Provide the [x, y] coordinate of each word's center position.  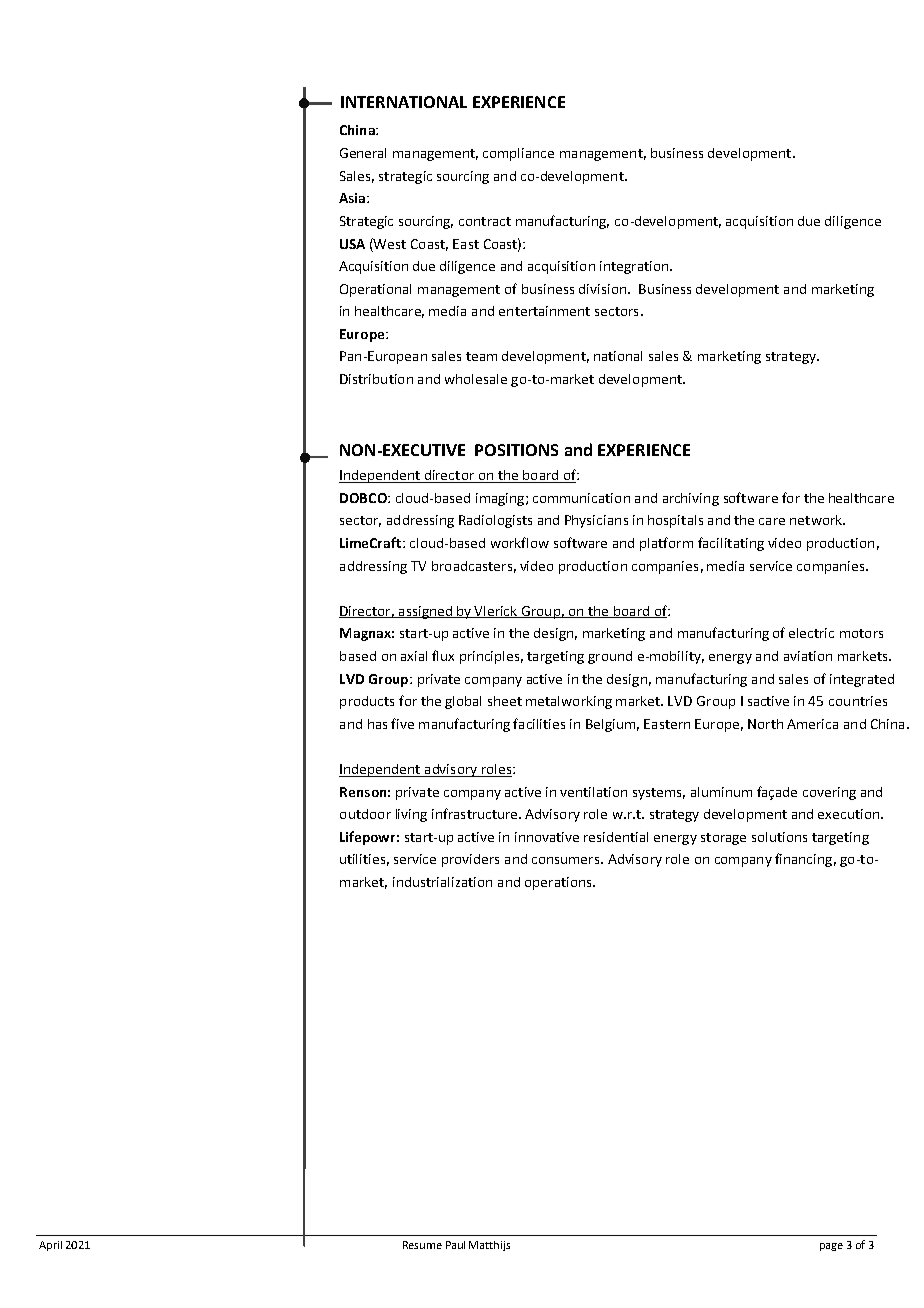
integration [634, 267]
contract [485, 221]
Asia [352, 198]
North [765, 724]
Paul [455, 1245]
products [367, 702]
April [50, 1246]
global [463, 702]
